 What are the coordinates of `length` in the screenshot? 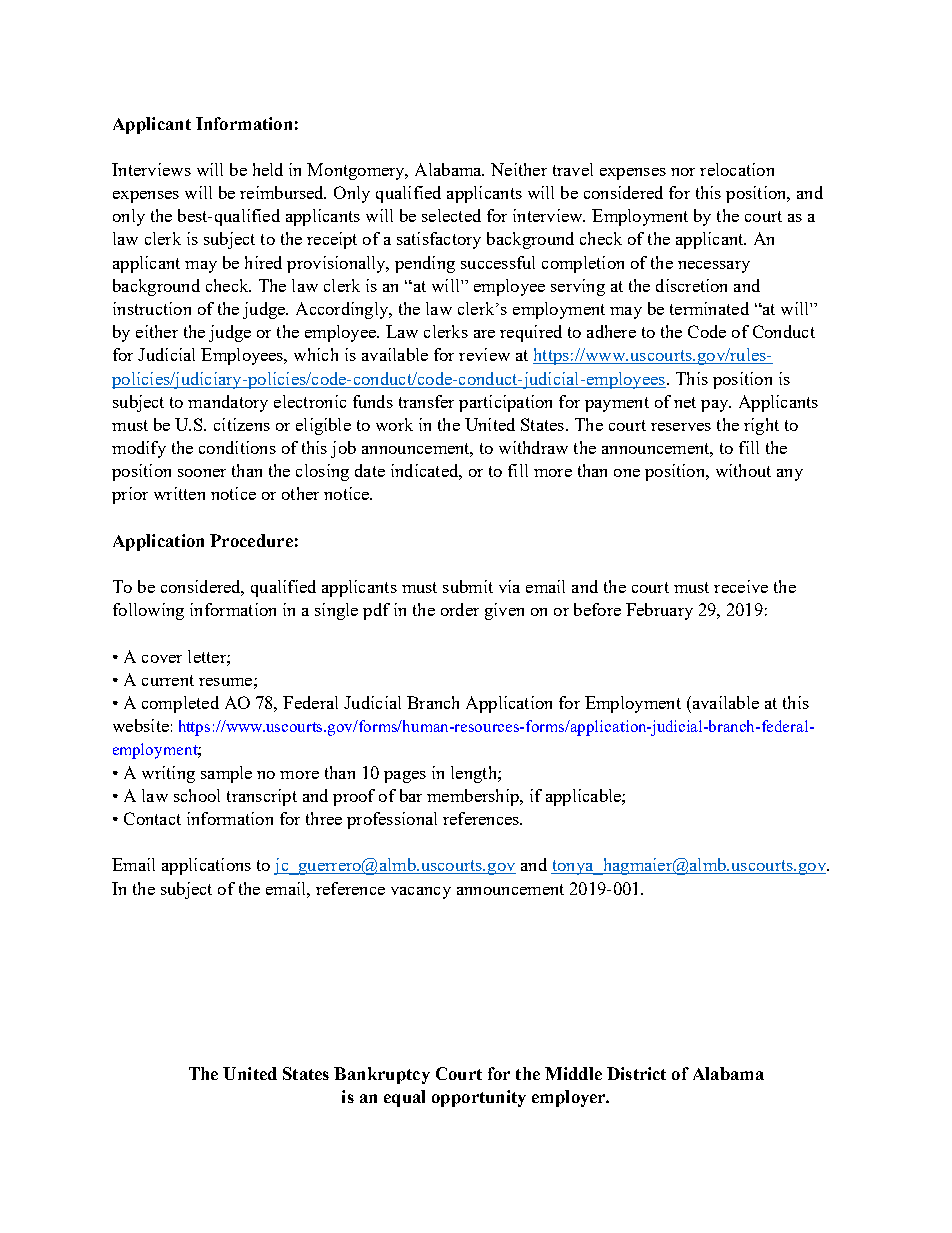 It's located at (475, 774).
